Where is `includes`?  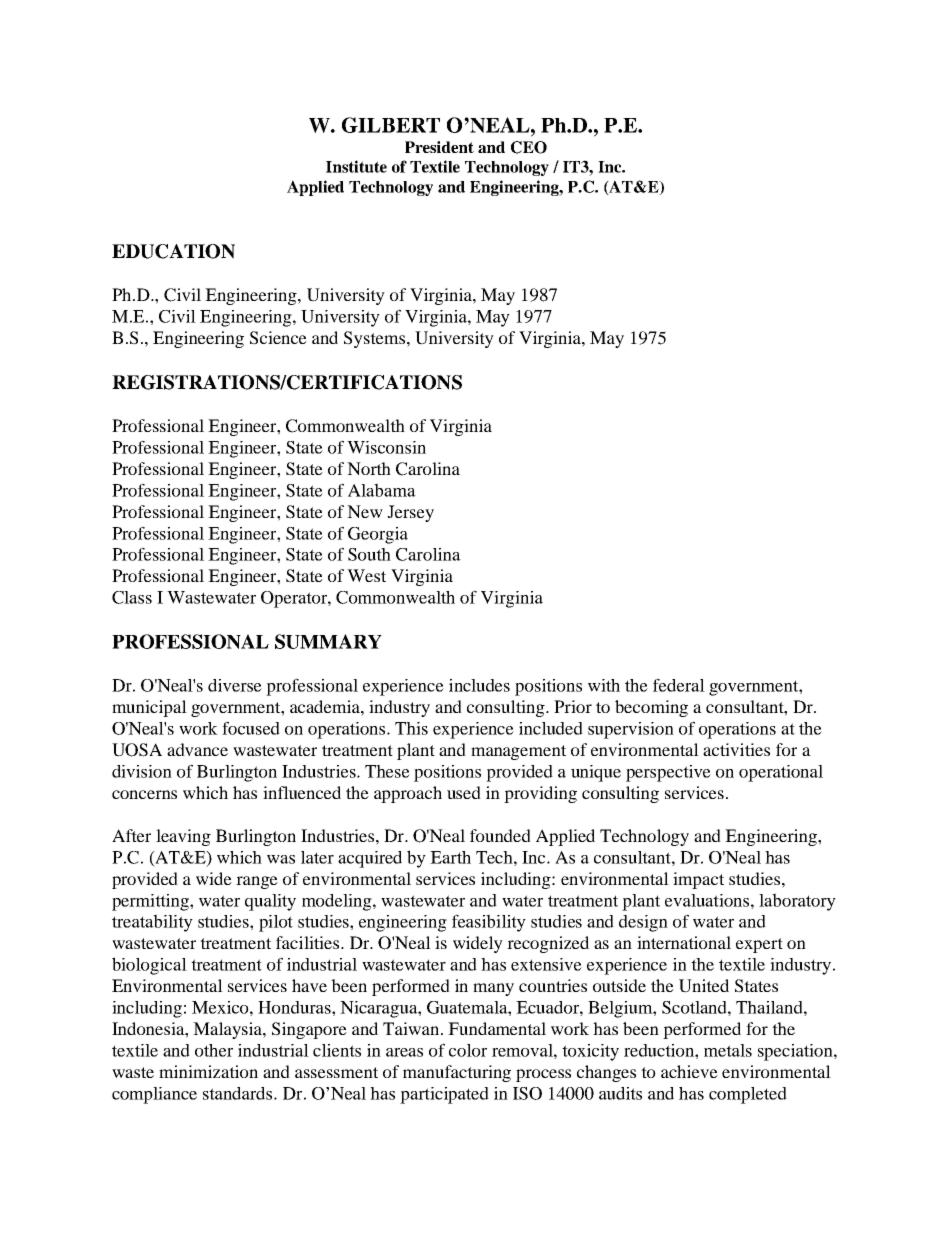
includes is located at coordinates (479, 685).
